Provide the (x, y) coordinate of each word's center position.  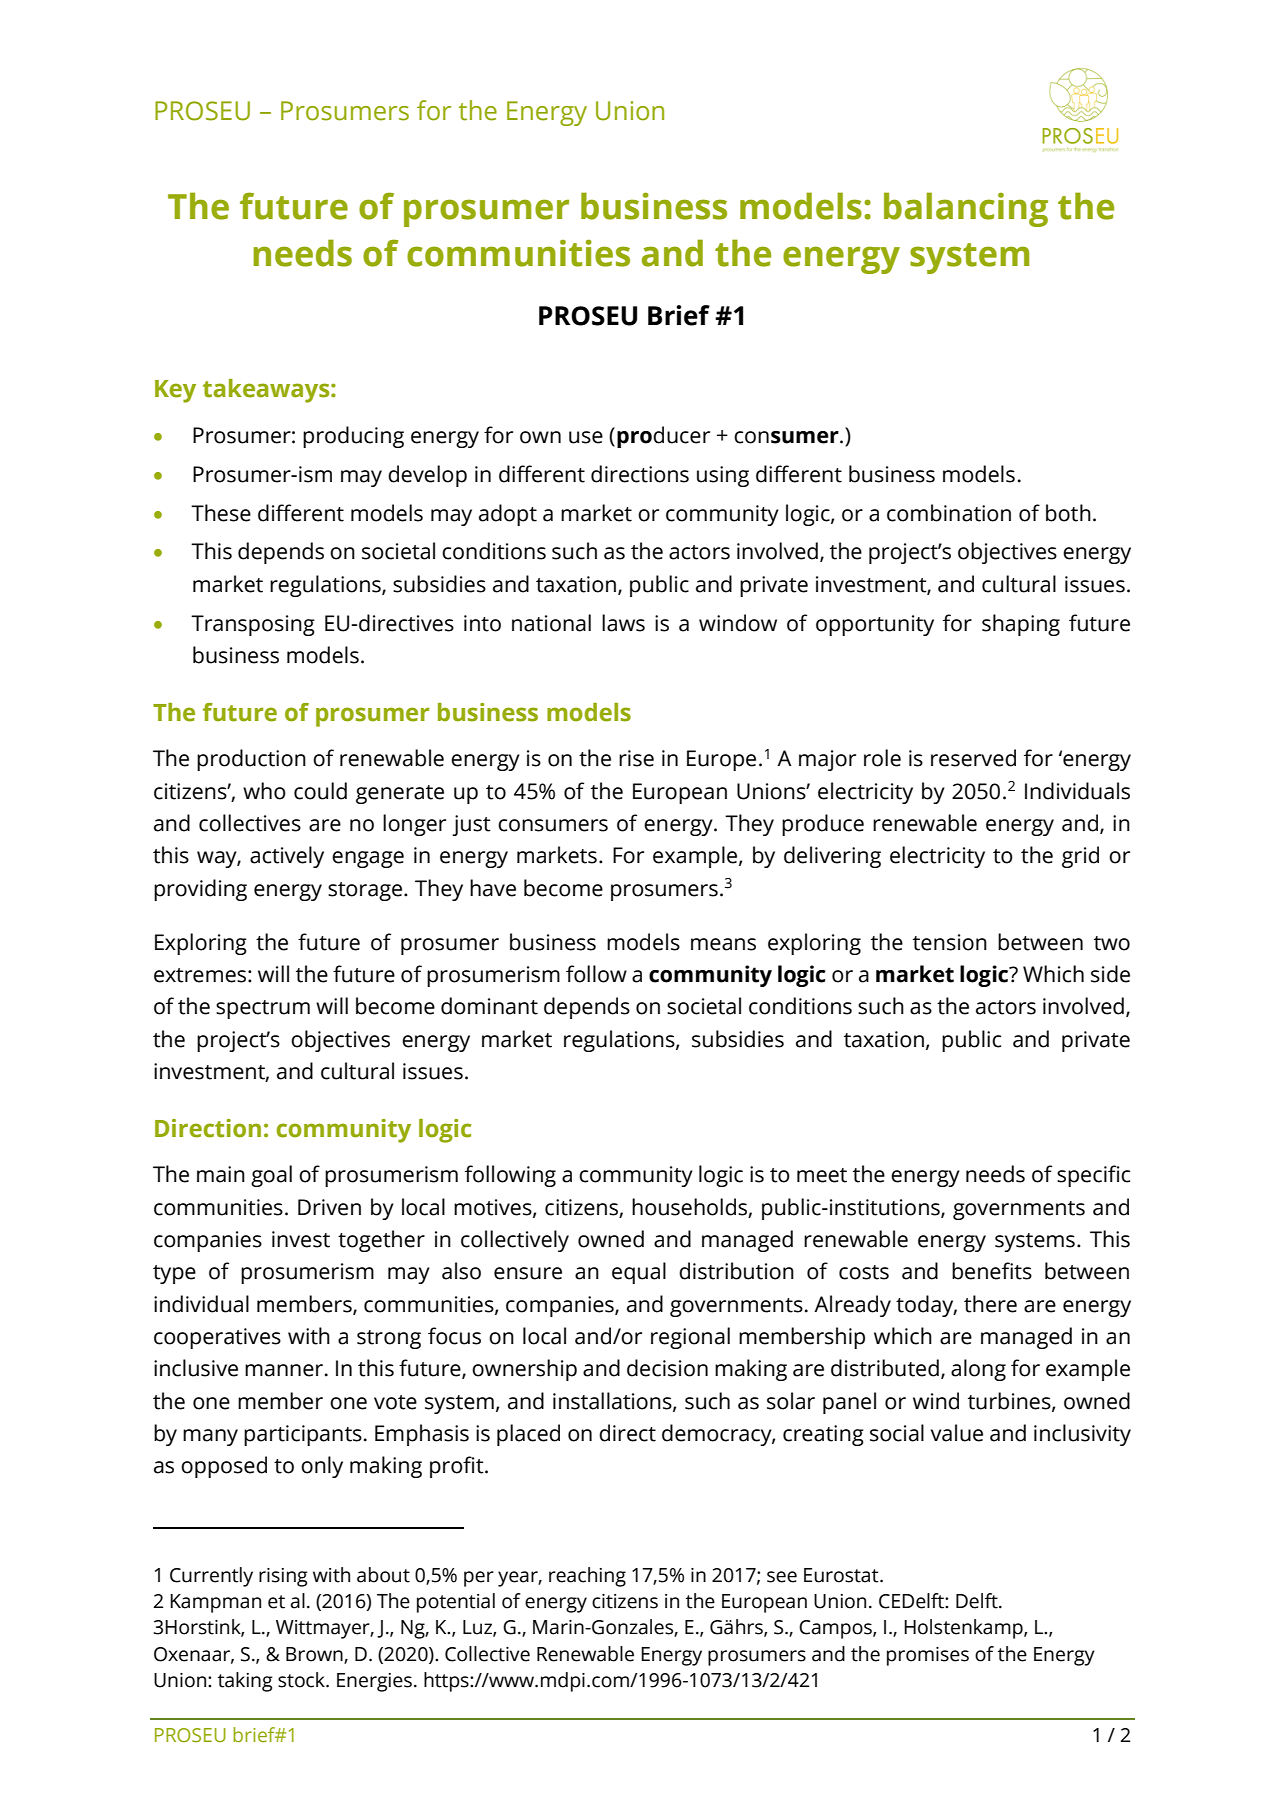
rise (636, 758)
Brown (315, 1655)
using (723, 476)
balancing (966, 209)
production (251, 760)
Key (175, 391)
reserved (973, 758)
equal (639, 1273)
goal (271, 1176)
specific (1093, 1176)
